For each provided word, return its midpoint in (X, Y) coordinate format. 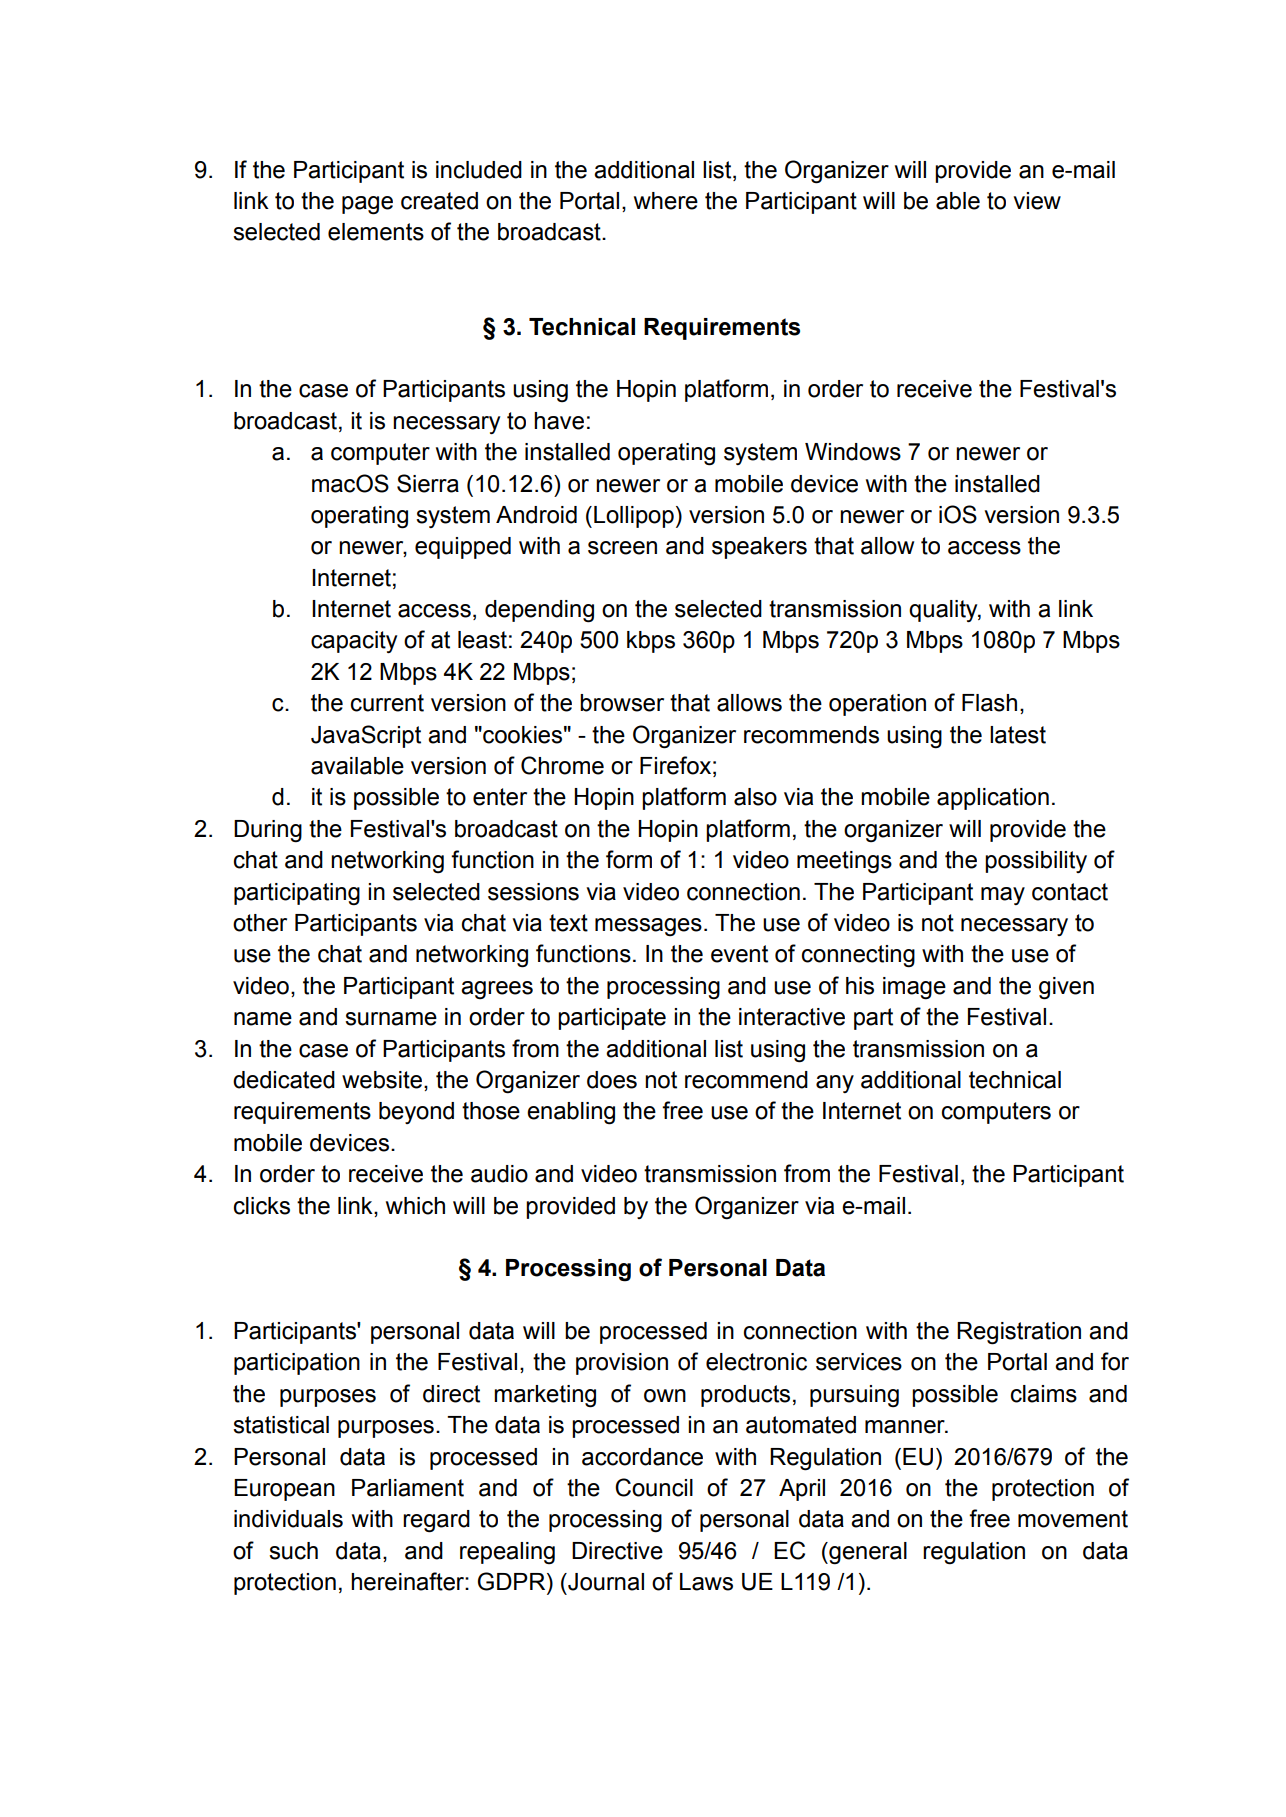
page (367, 205)
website (382, 1080)
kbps (651, 642)
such (293, 1551)
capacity (354, 642)
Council (654, 1487)
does (612, 1080)
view (1037, 201)
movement (1073, 1519)
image (914, 988)
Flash (989, 703)
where (666, 201)
